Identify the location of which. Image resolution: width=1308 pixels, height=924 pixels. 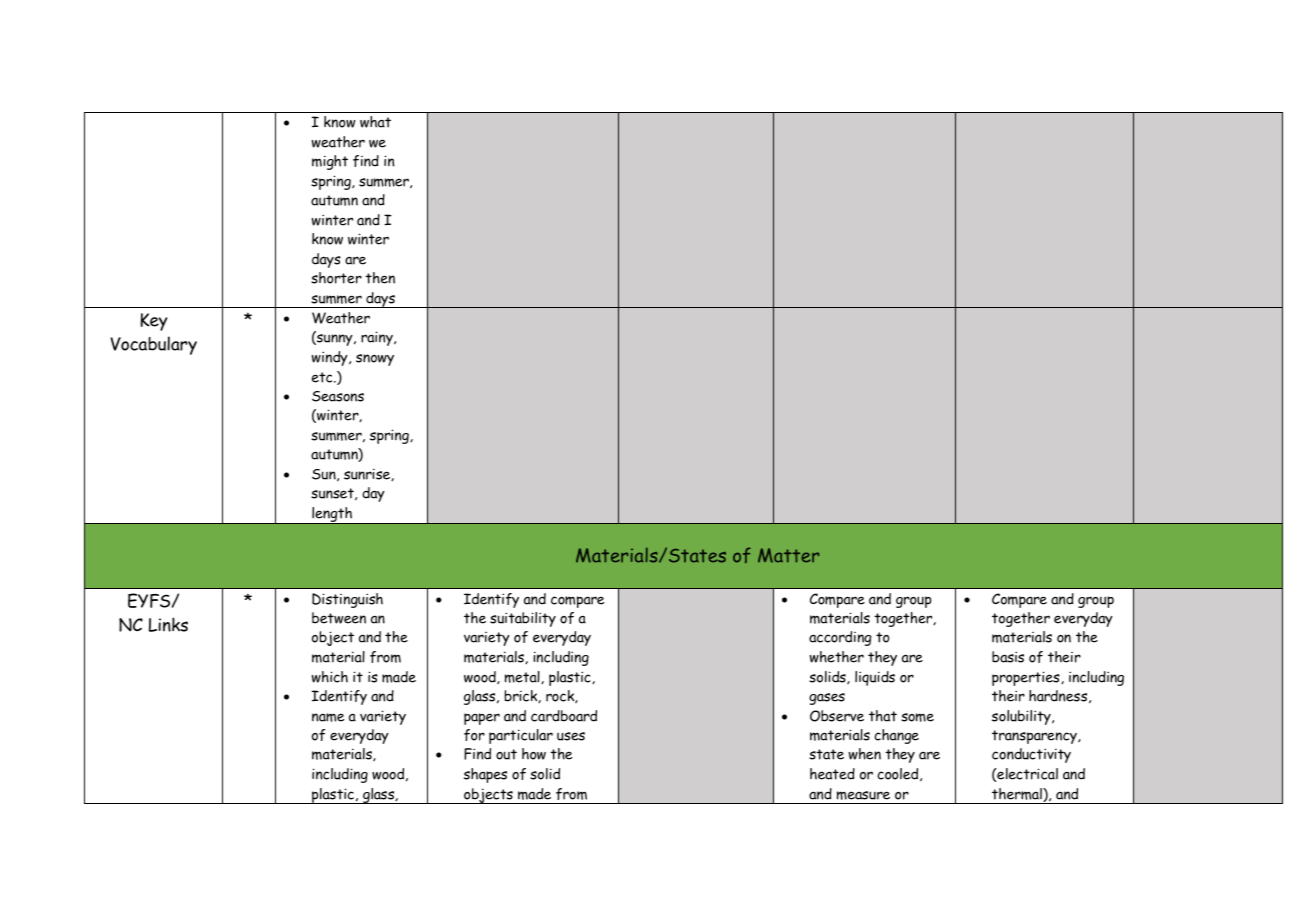
(330, 677).
